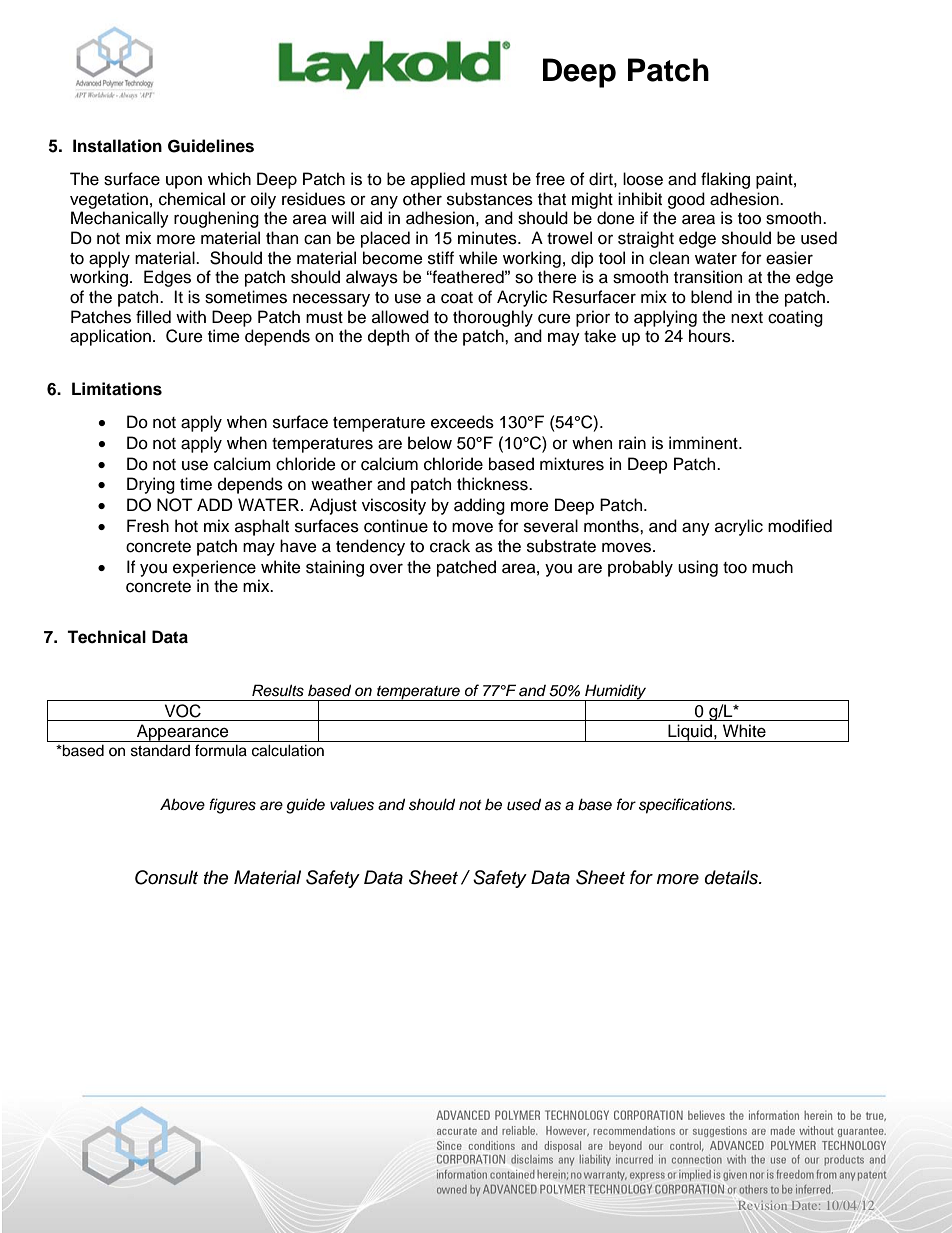  Describe the element at coordinates (184, 182) in the image. I see `upon` at that location.
